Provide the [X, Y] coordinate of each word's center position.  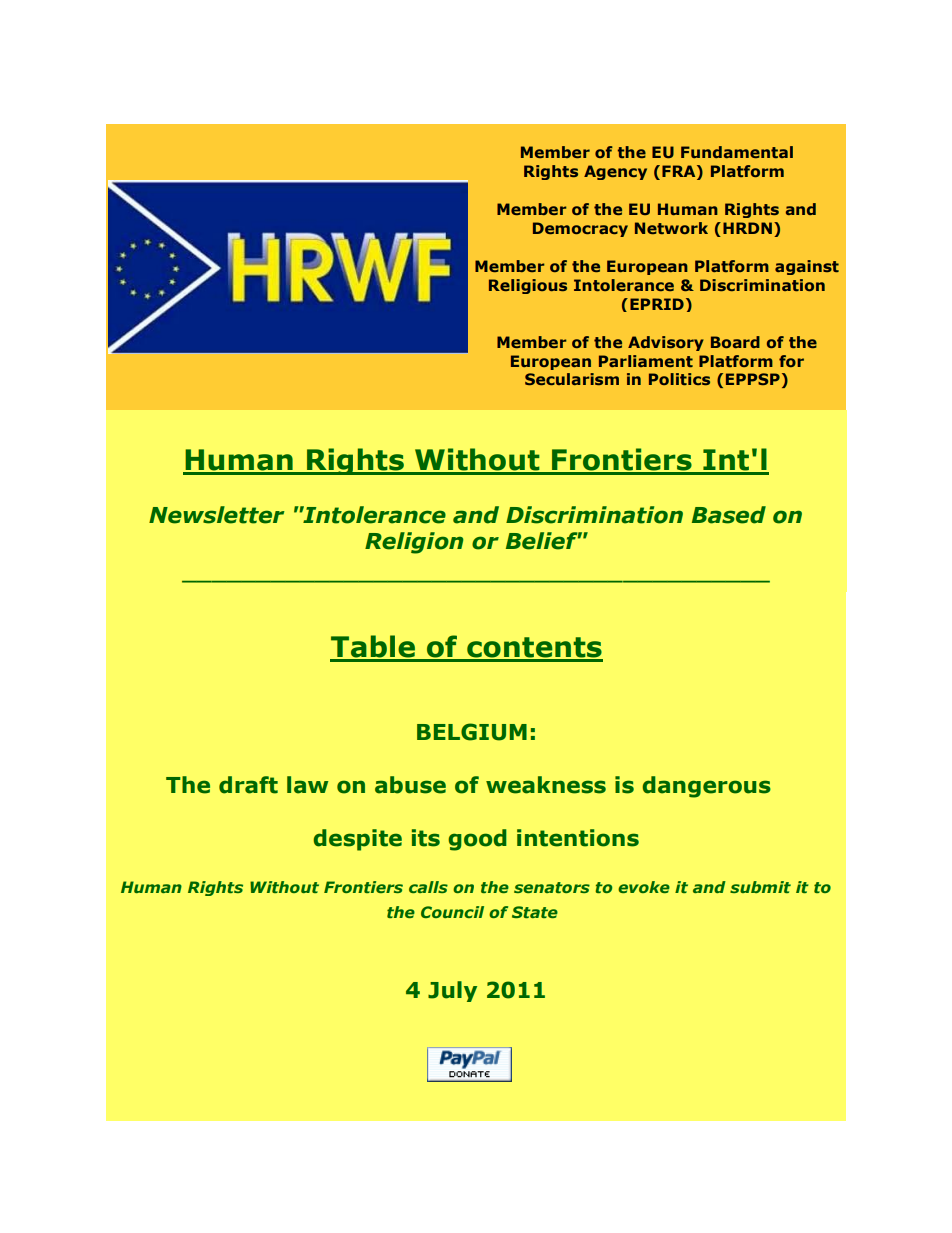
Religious [528, 286]
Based [729, 515]
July [452, 991]
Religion [414, 543]
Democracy [580, 229]
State [535, 912]
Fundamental [737, 152]
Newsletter [216, 515]
